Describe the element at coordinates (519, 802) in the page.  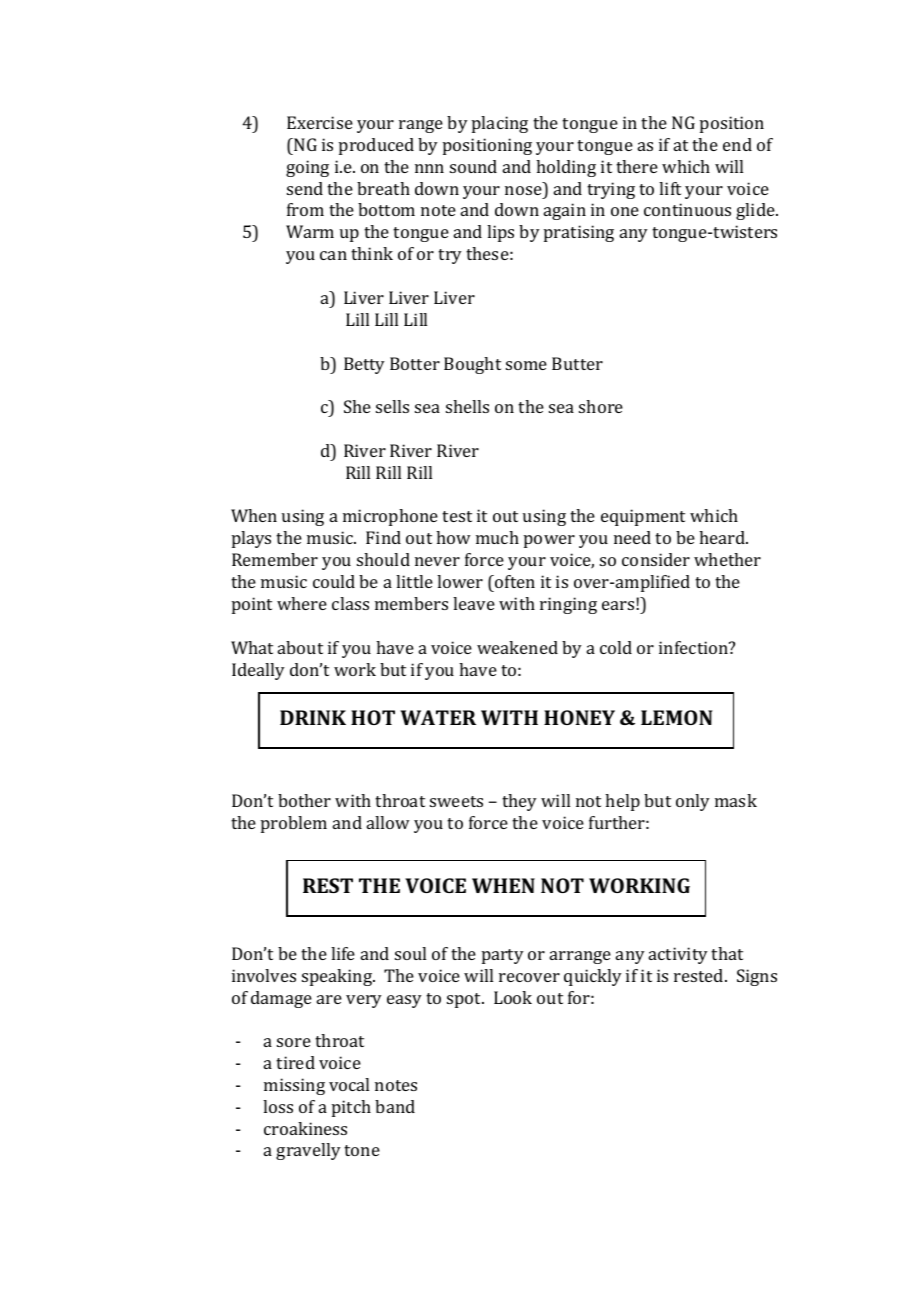
I see `they` at that location.
